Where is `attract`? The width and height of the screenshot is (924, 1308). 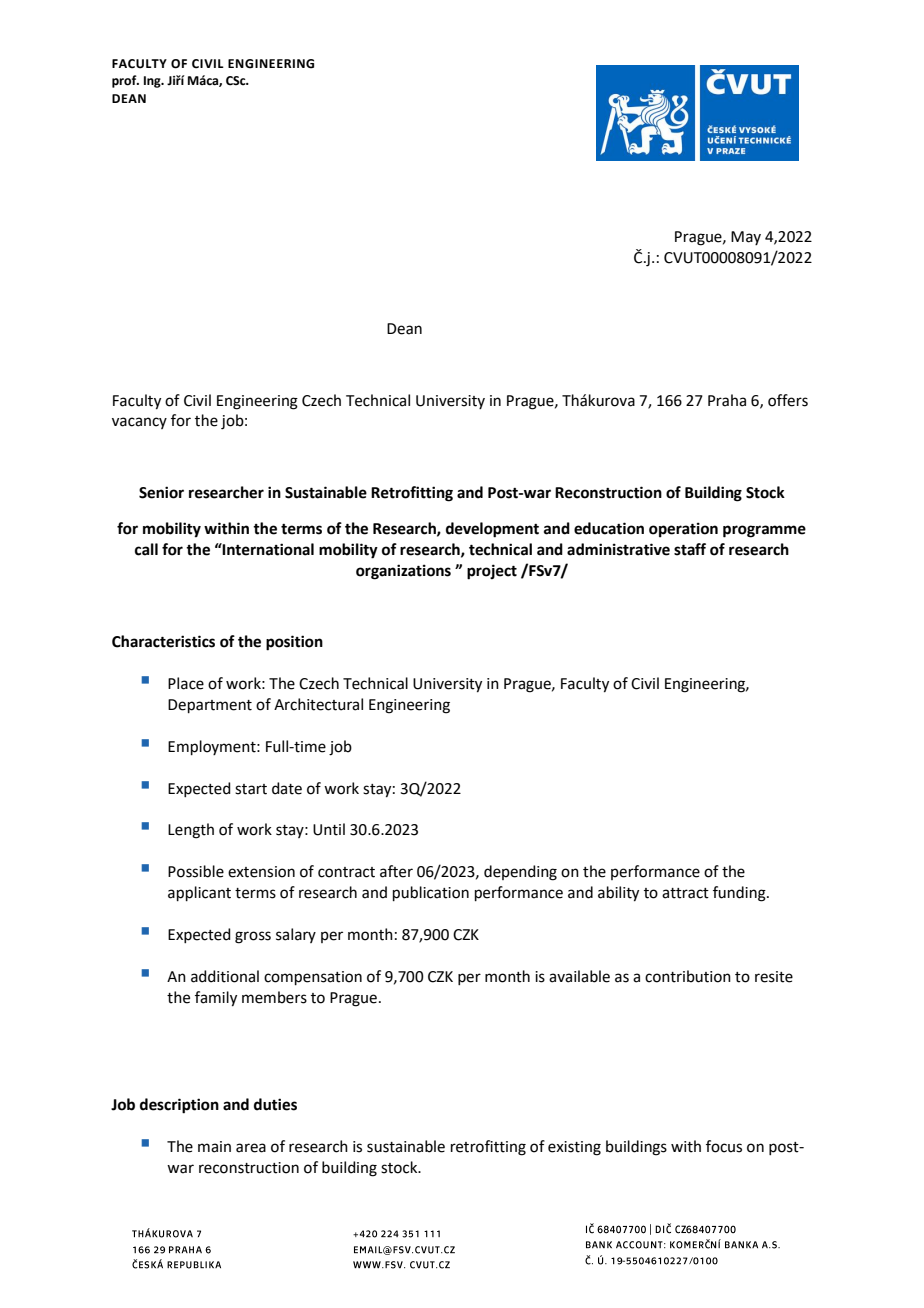 attract is located at coordinates (685, 893).
